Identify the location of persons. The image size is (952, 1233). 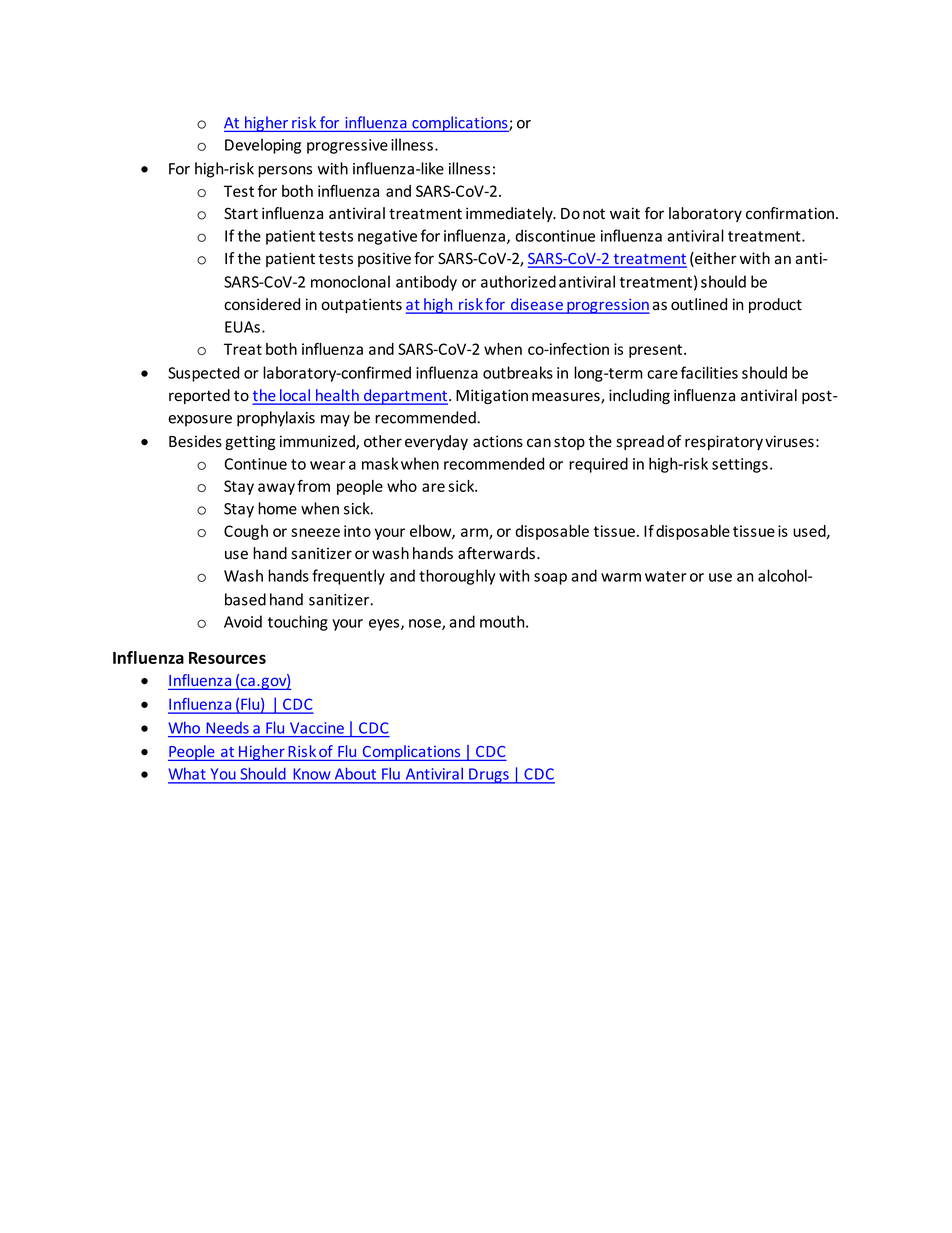
(285, 172).
